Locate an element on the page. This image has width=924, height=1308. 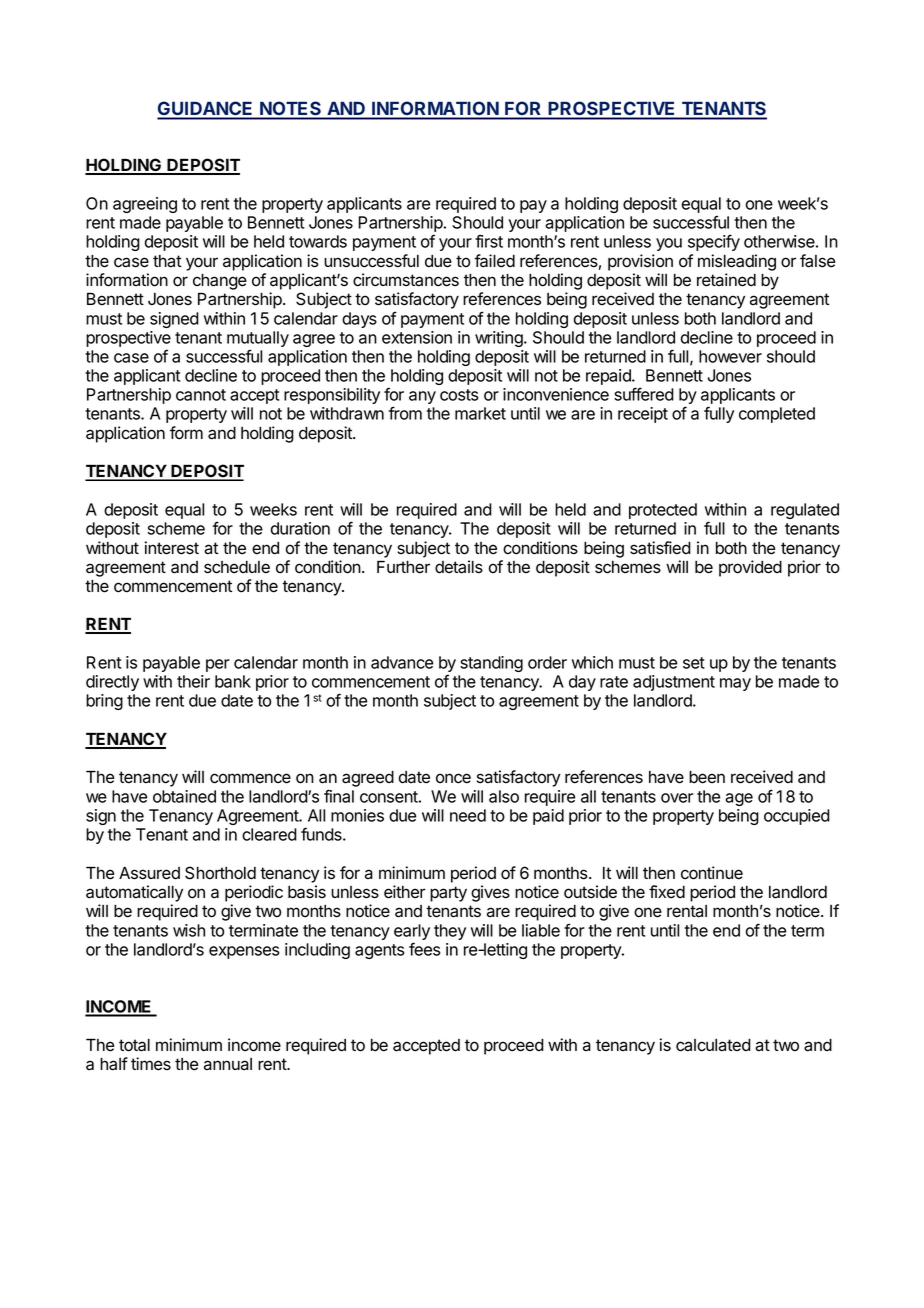
completed is located at coordinates (777, 415).
